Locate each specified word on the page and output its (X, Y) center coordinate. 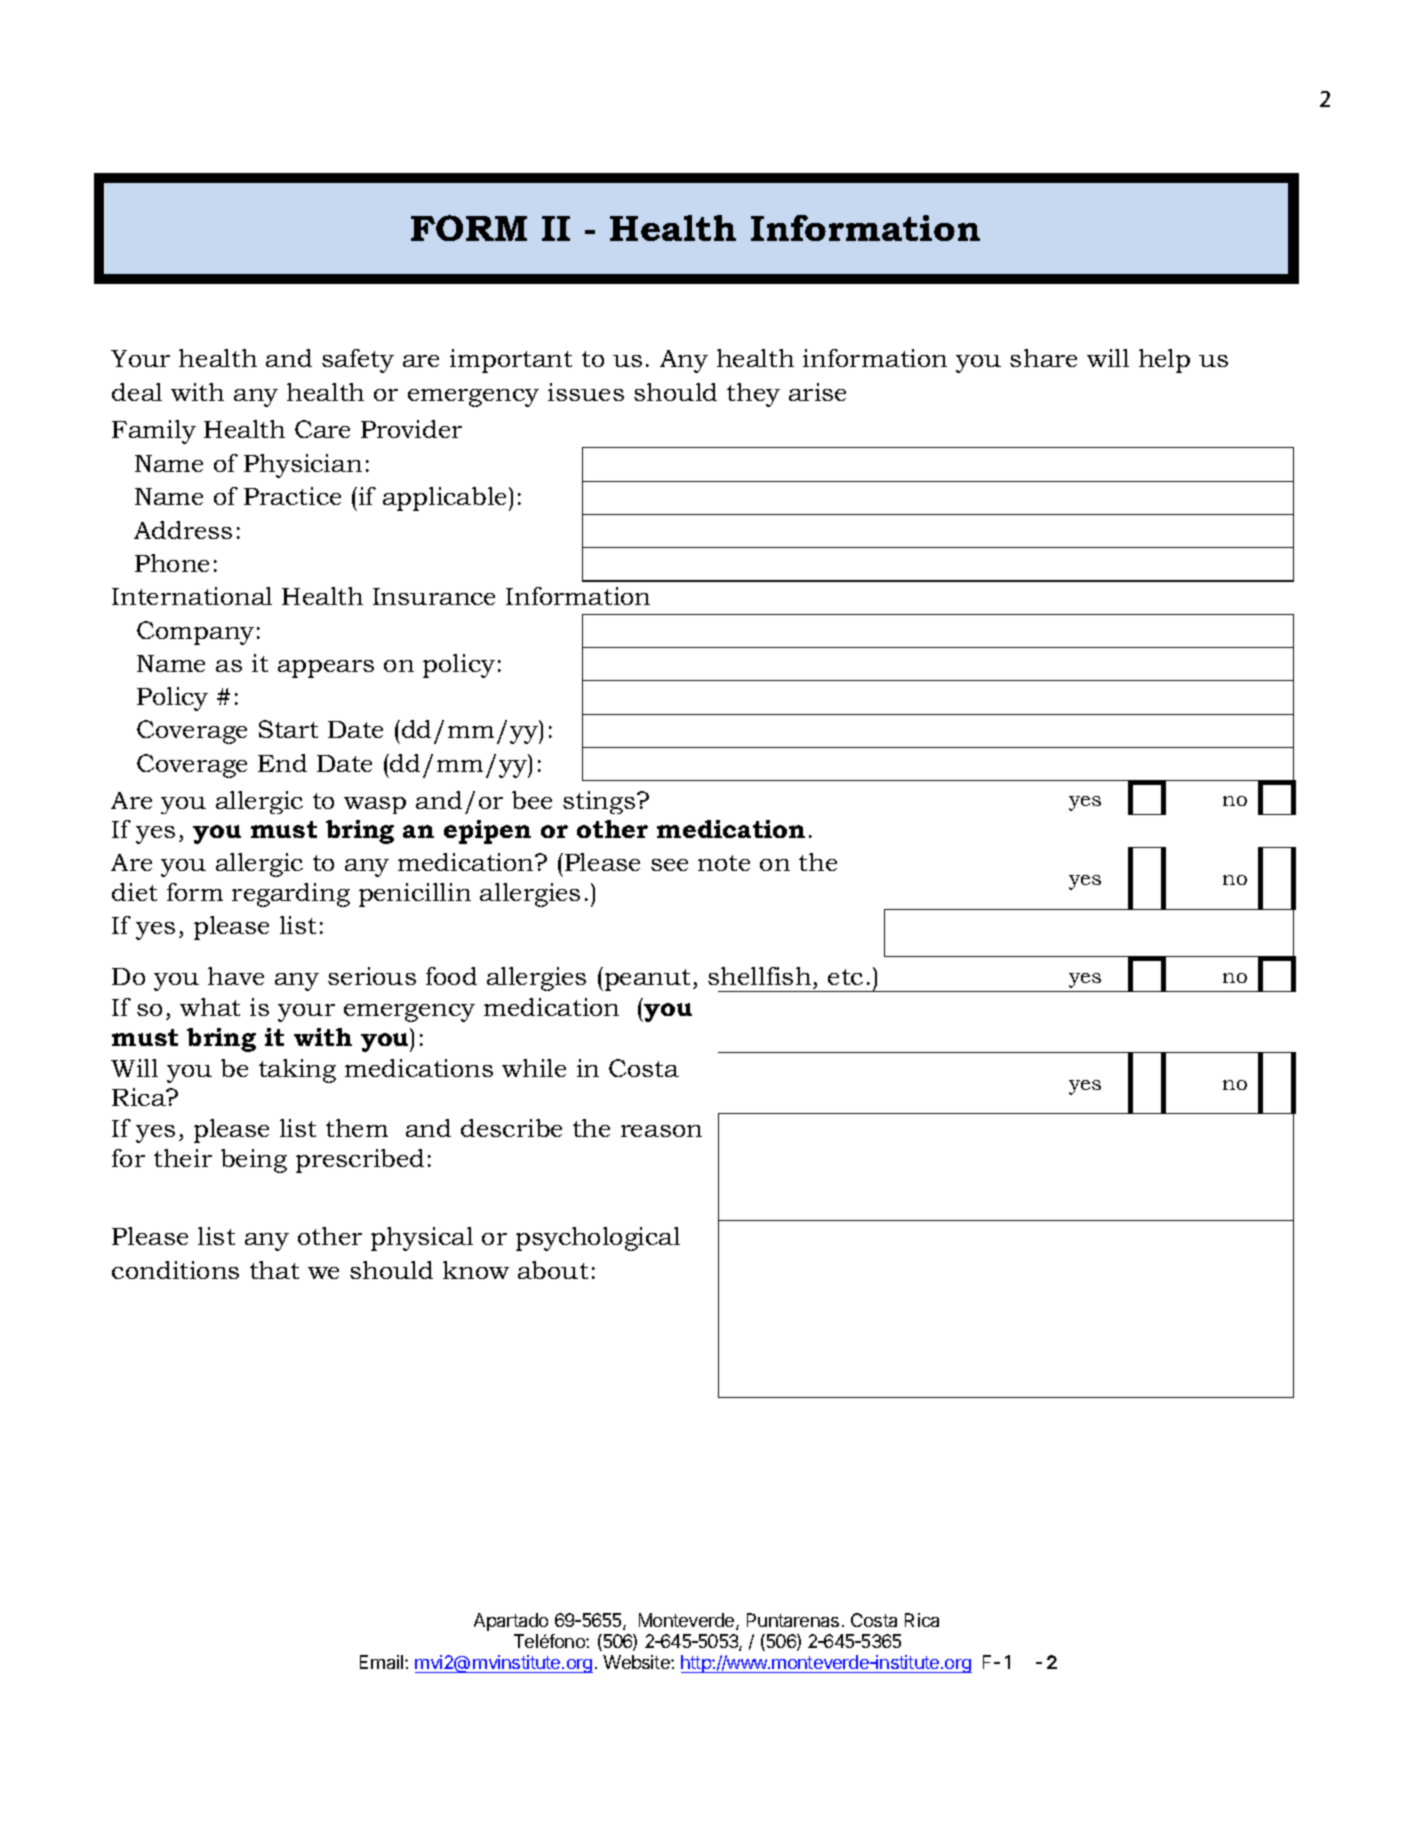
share (1043, 358)
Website (637, 1662)
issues (586, 392)
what (210, 1007)
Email (383, 1662)
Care (322, 429)
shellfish (759, 976)
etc (845, 977)
